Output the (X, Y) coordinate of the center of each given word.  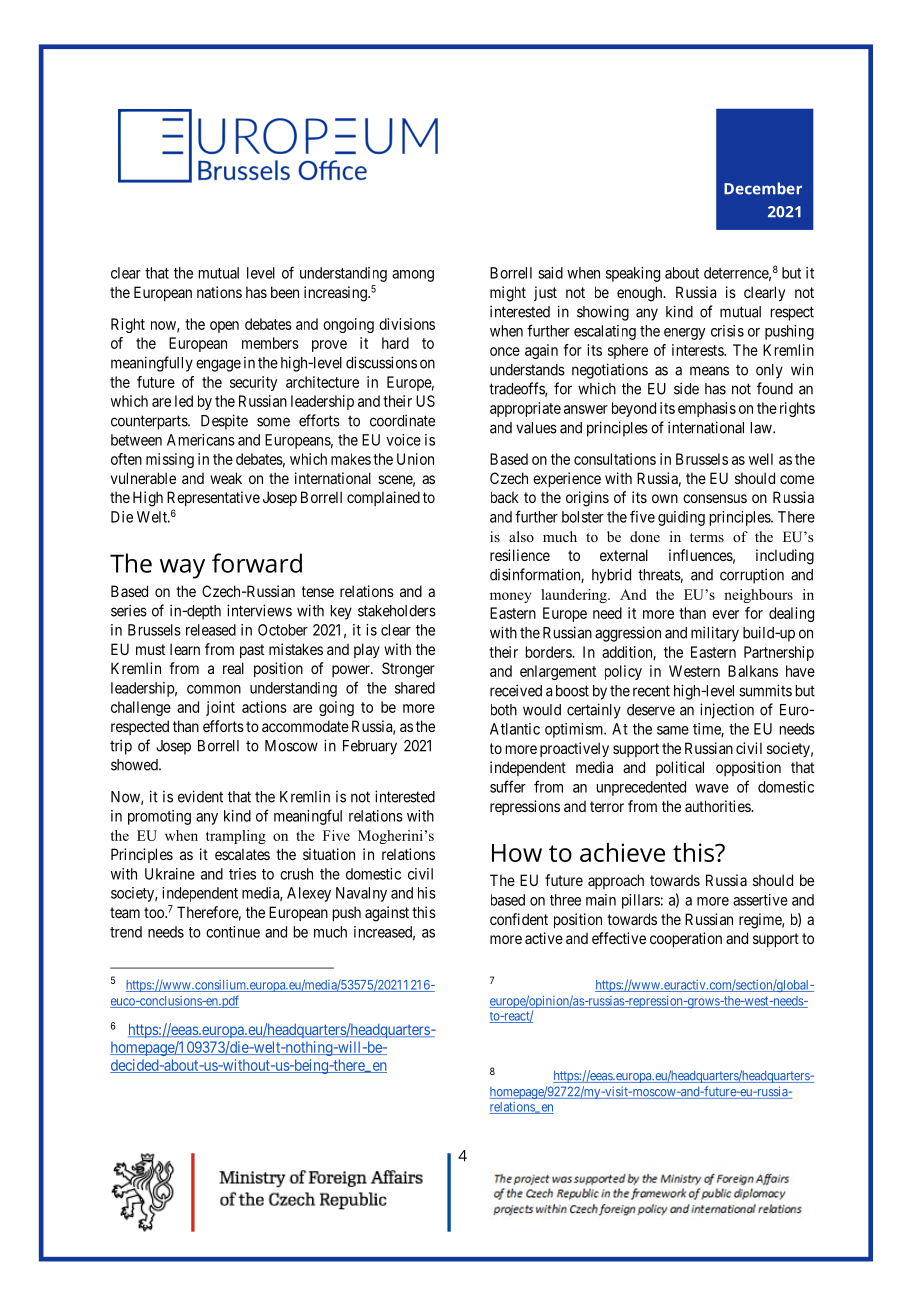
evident (200, 796)
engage (218, 365)
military (715, 634)
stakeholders (397, 611)
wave (712, 788)
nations (219, 292)
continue (233, 932)
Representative (213, 498)
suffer (508, 786)
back (505, 497)
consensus (715, 498)
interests (698, 350)
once (505, 351)
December (763, 188)
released (211, 630)
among (413, 276)
